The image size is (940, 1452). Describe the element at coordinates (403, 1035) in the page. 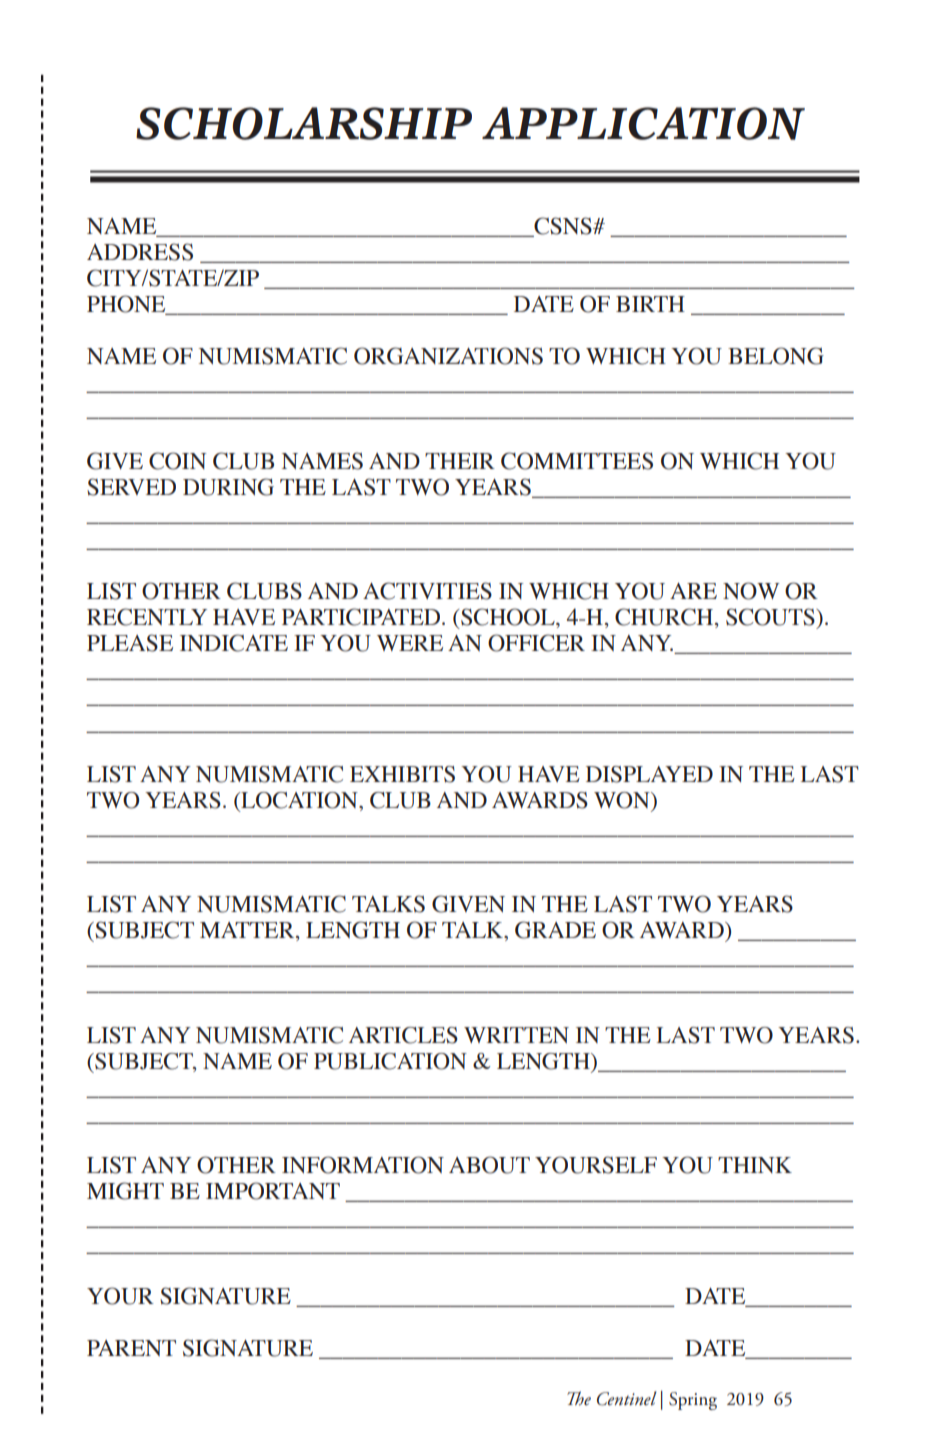

I see `ARTICLES` at that location.
